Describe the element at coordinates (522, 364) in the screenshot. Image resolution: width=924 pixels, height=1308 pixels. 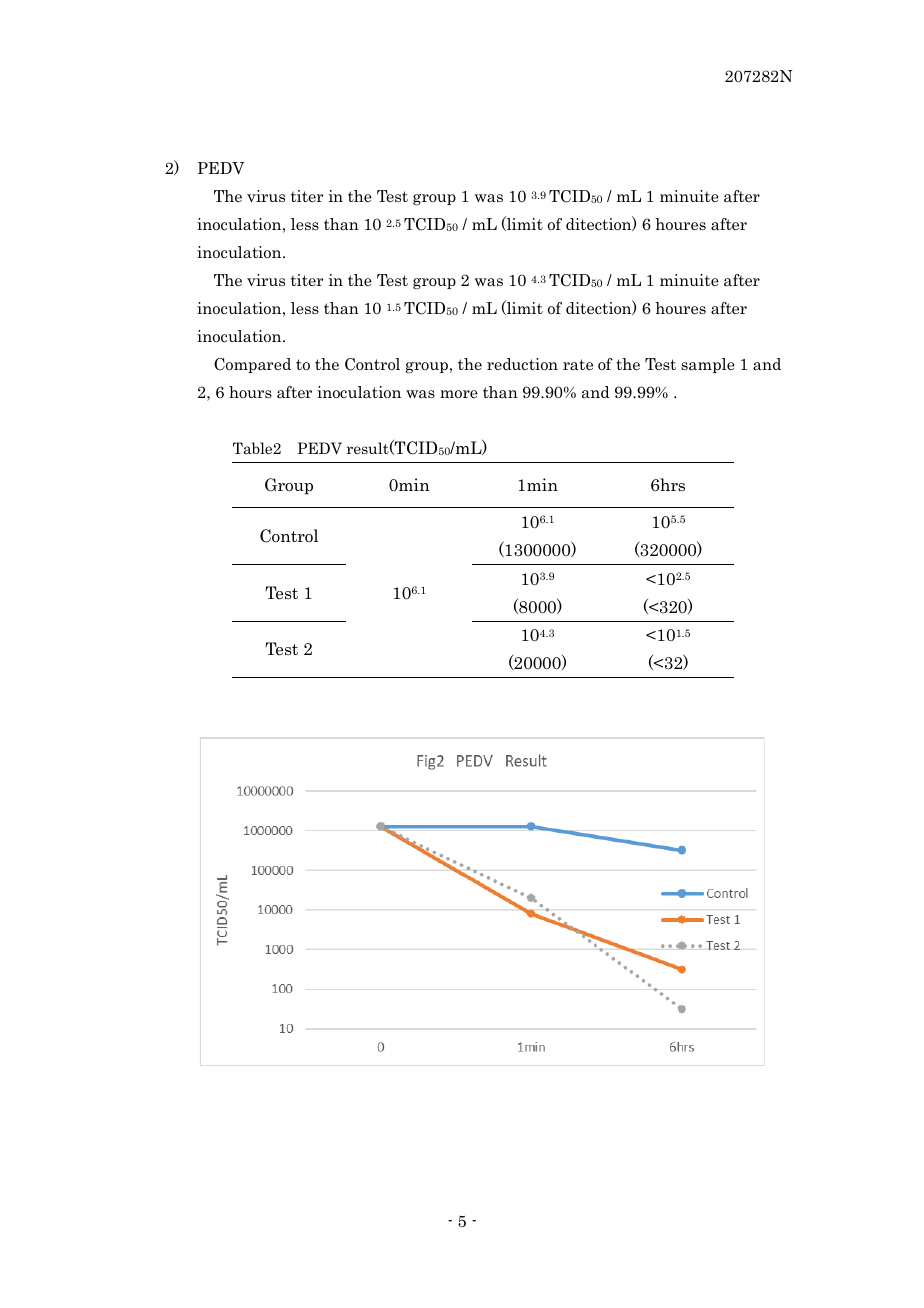
I see `reduction` at that location.
